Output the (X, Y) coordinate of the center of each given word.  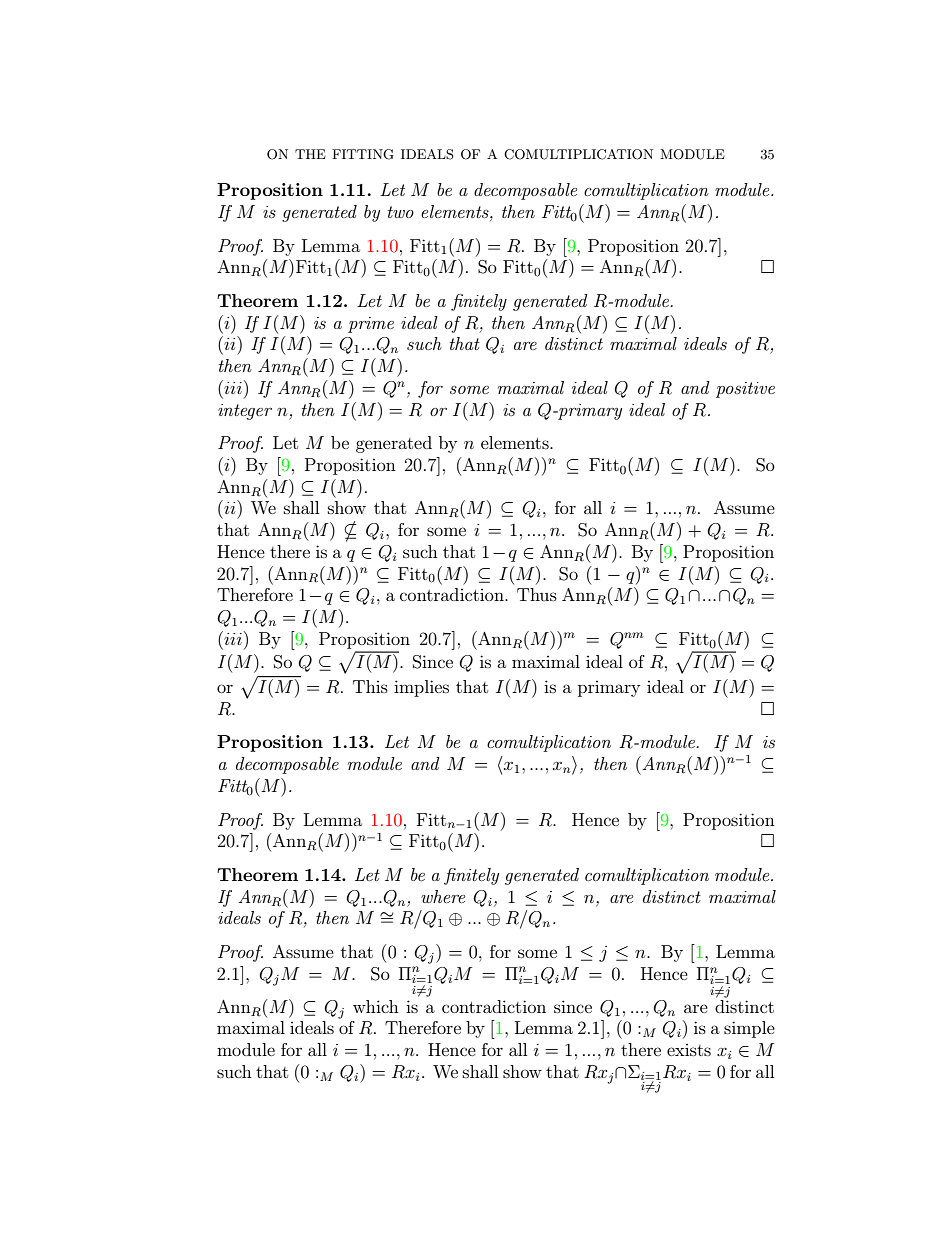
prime (371, 325)
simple (749, 1029)
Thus (537, 594)
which (376, 1006)
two (401, 212)
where (443, 896)
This (370, 686)
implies (421, 688)
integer (245, 412)
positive (745, 390)
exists (689, 1050)
